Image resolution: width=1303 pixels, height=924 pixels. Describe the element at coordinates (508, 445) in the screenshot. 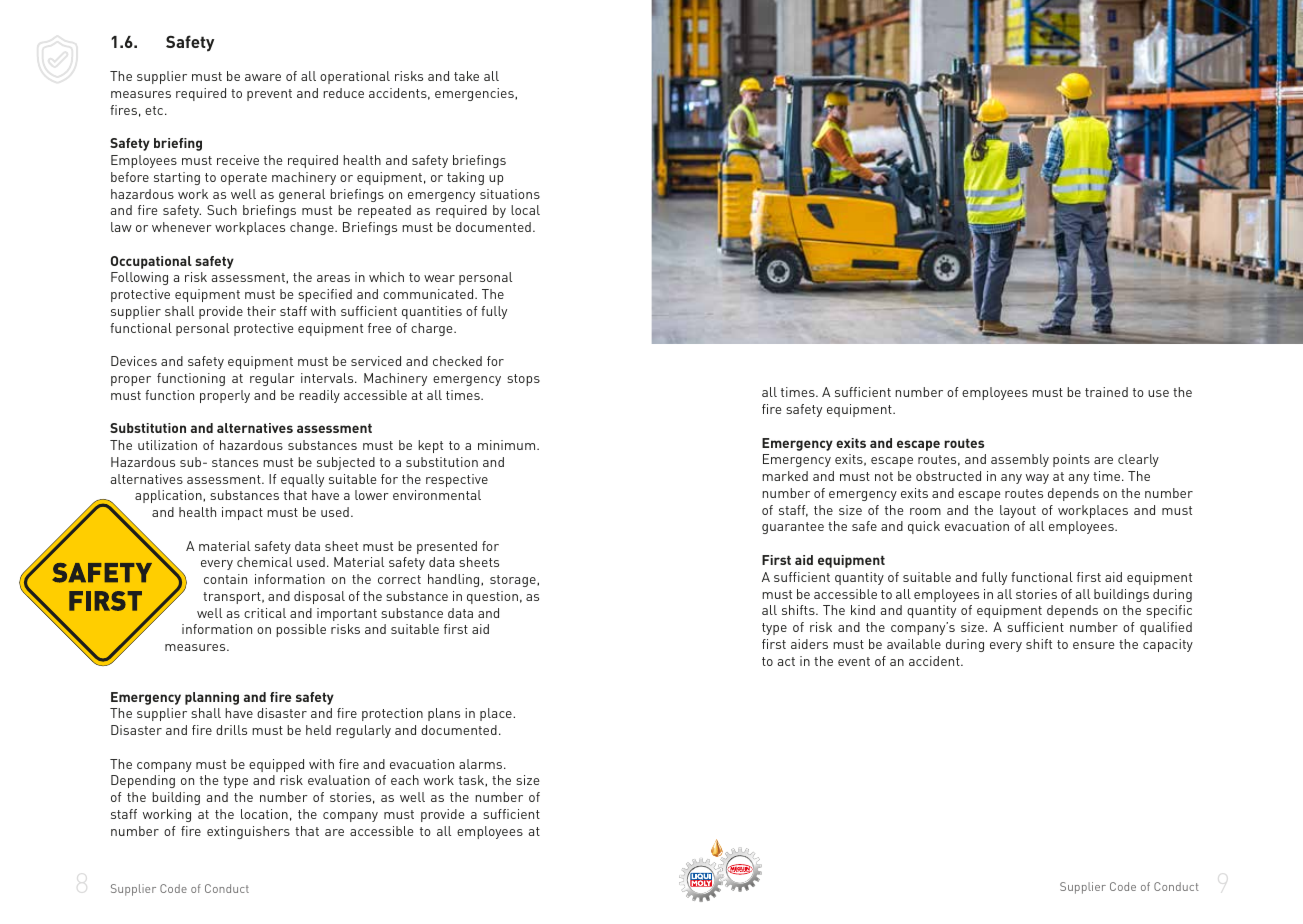

I see `minimum` at that location.
